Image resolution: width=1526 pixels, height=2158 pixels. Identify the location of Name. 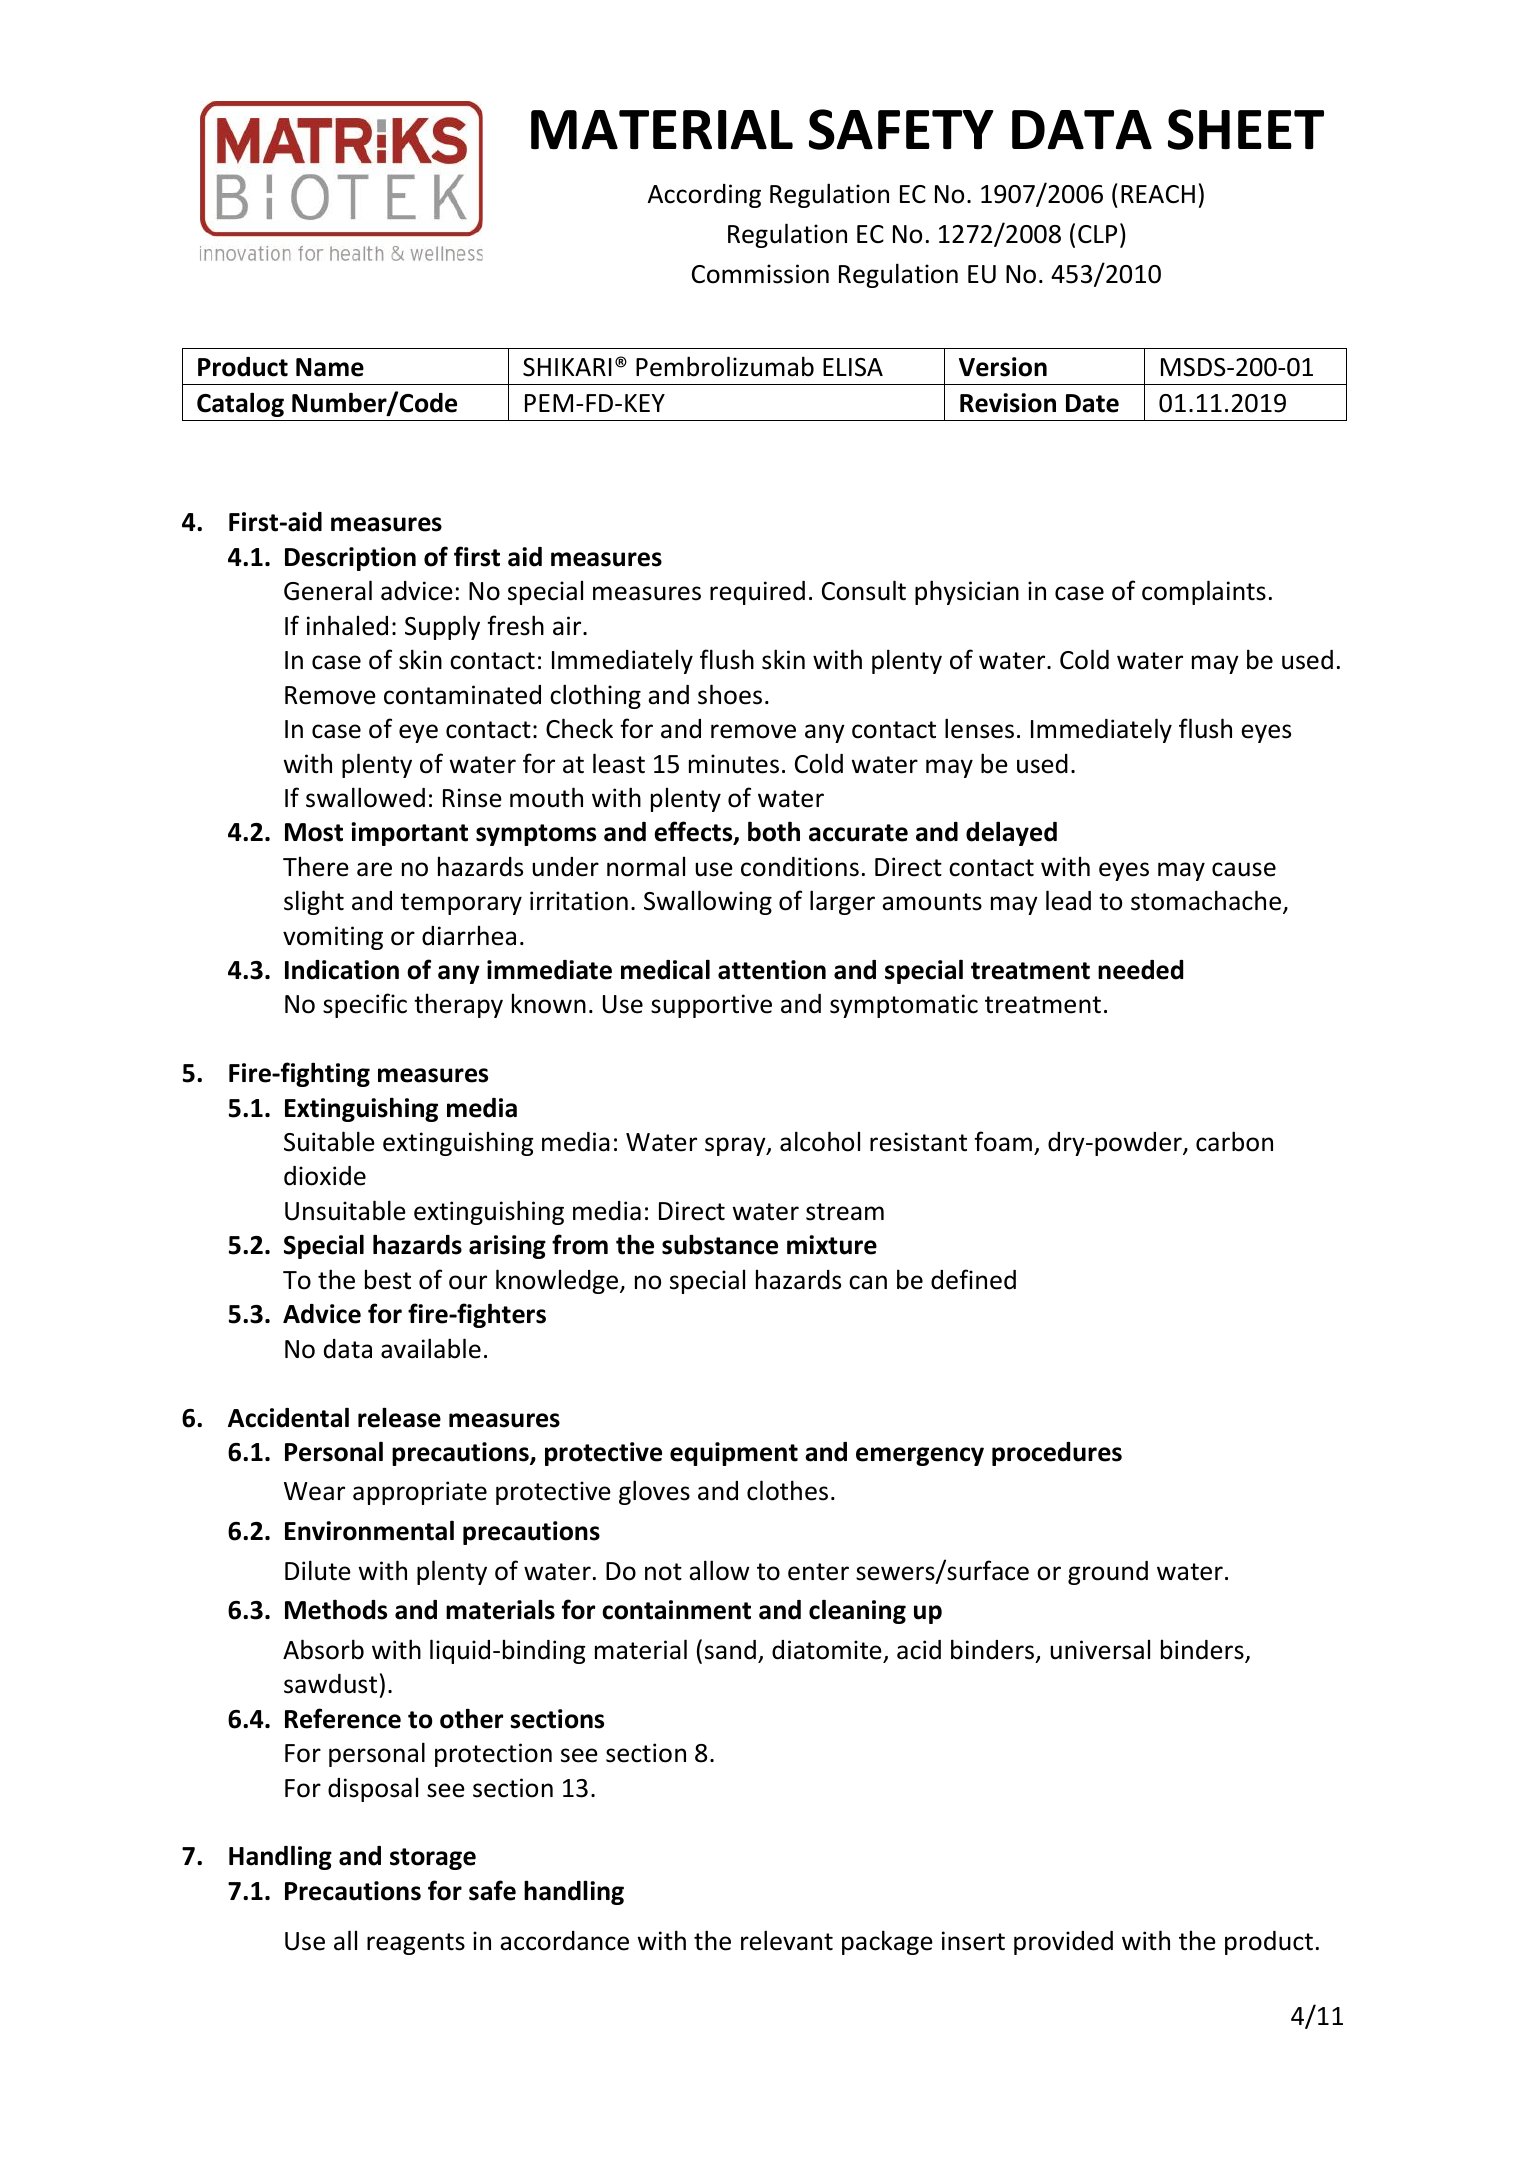
(330, 367).
